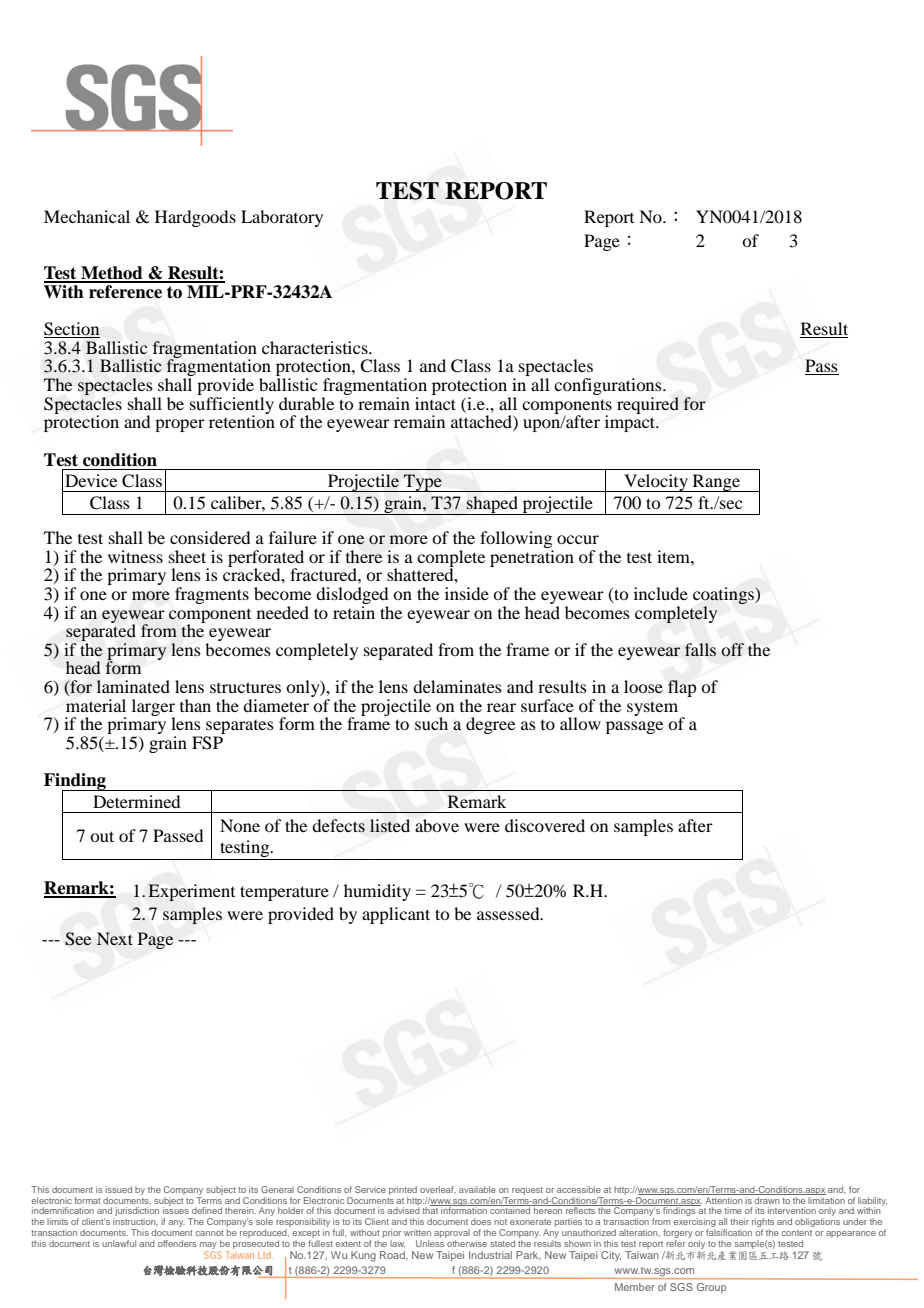  Describe the element at coordinates (509, 913) in the screenshot. I see `assessed` at that location.
